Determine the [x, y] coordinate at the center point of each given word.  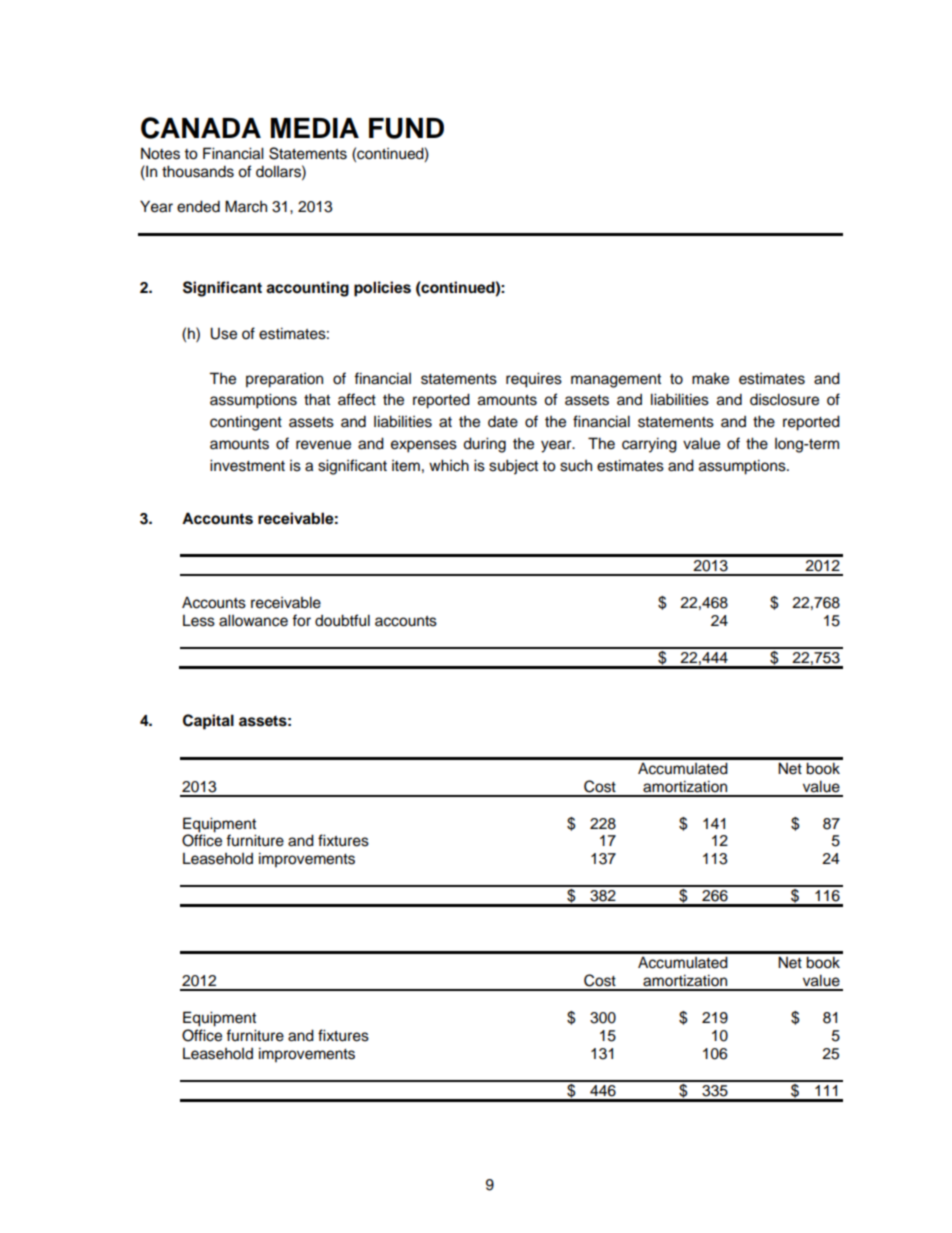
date [503, 421]
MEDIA [315, 128]
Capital [208, 722]
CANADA [201, 128]
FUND [406, 128]
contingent [246, 423]
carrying [649, 445]
